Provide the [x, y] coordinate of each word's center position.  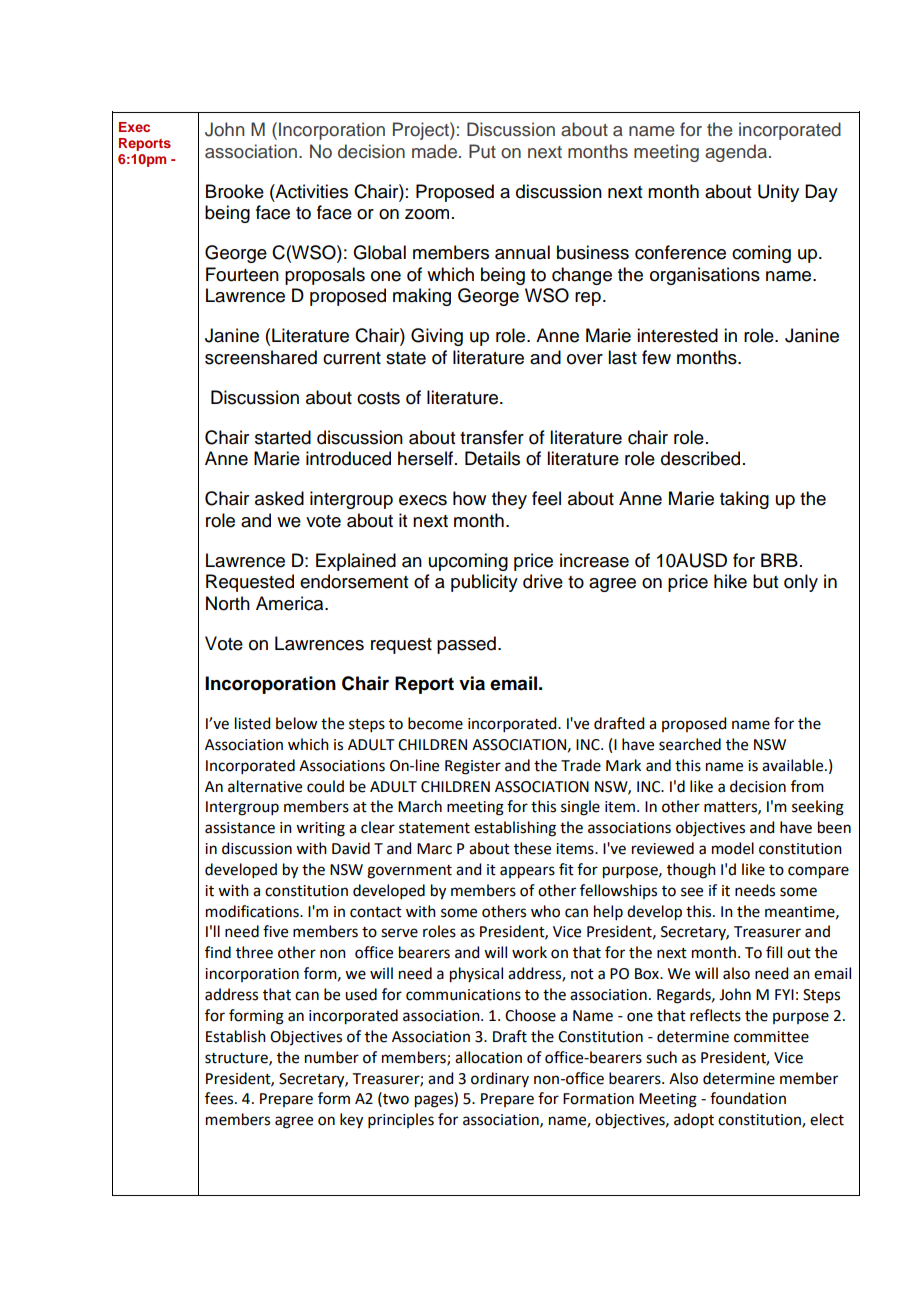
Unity [778, 193]
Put [482, 151]
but [765, 581]
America [291, 603]
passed [466, 645]
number [332, 1057]
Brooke [235, 191]
